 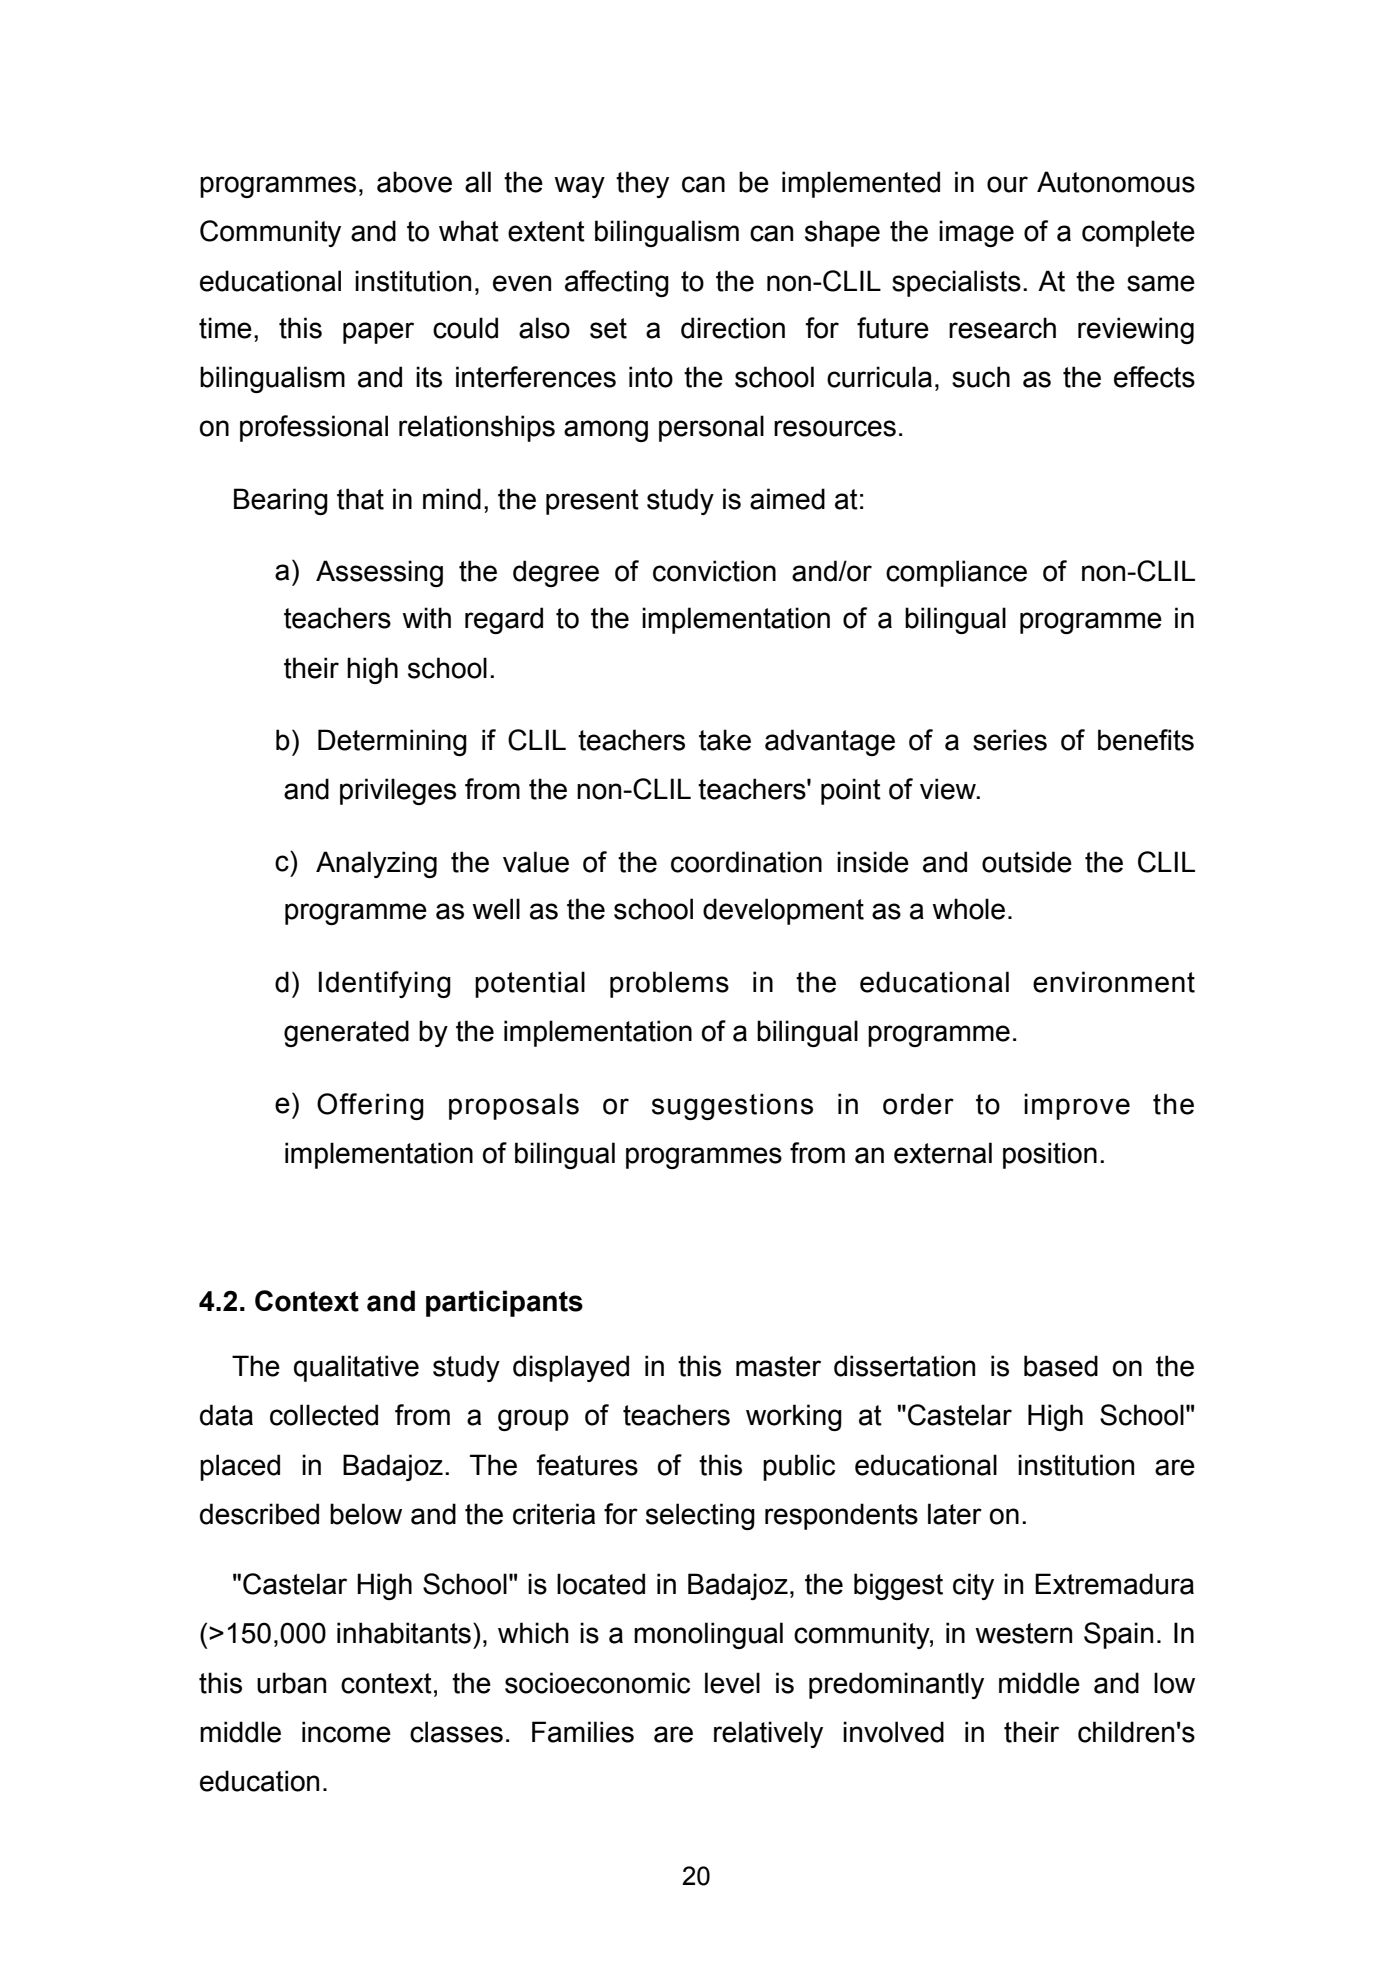 I want to click on urban, so click(x=291, y=1683).
